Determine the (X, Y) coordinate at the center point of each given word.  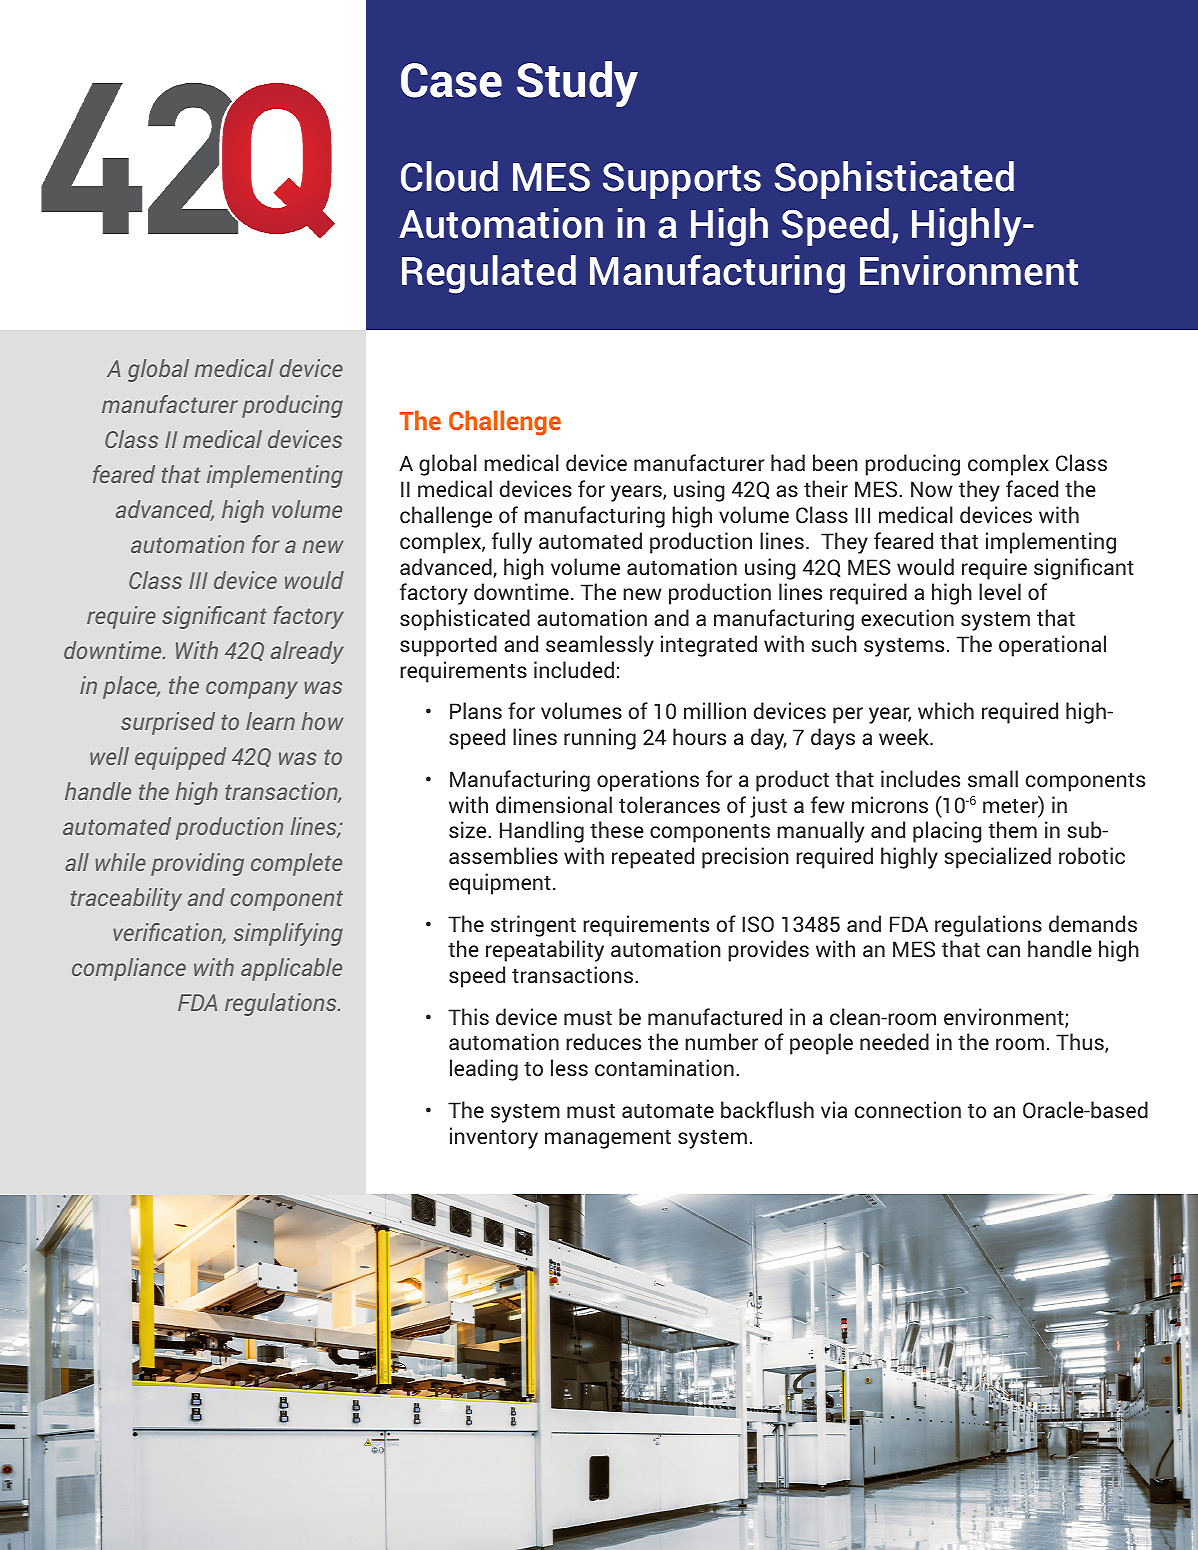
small (993, 778)
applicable (291, 969)
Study (577, 84)
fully (512, 543)
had (788, 462)
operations (648, 781)
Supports (682, 181)
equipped (180, 758)
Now (932, 489)
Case (451, 80)
